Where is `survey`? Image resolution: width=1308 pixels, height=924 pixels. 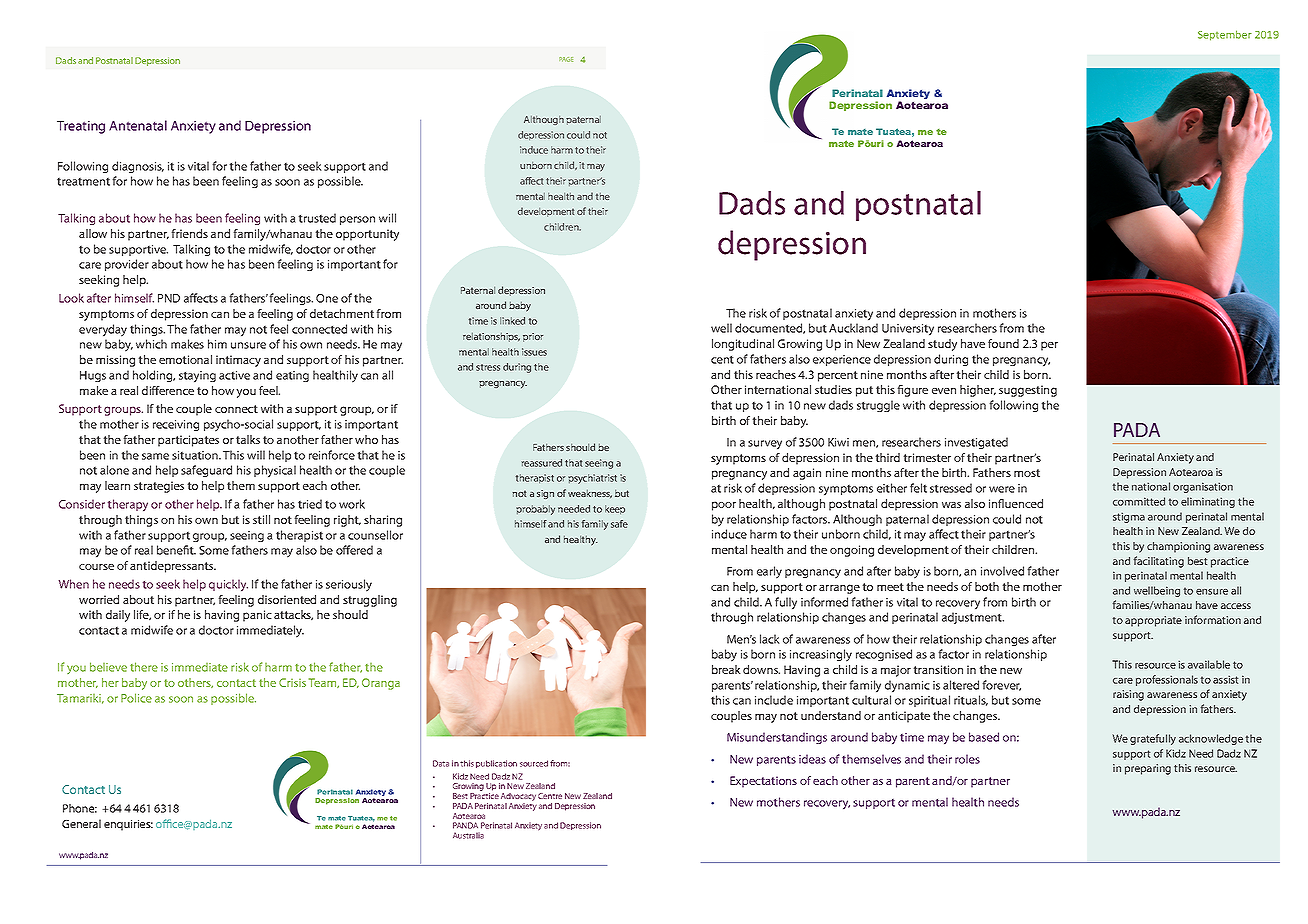 survey is located at coordinates (765, 445).
